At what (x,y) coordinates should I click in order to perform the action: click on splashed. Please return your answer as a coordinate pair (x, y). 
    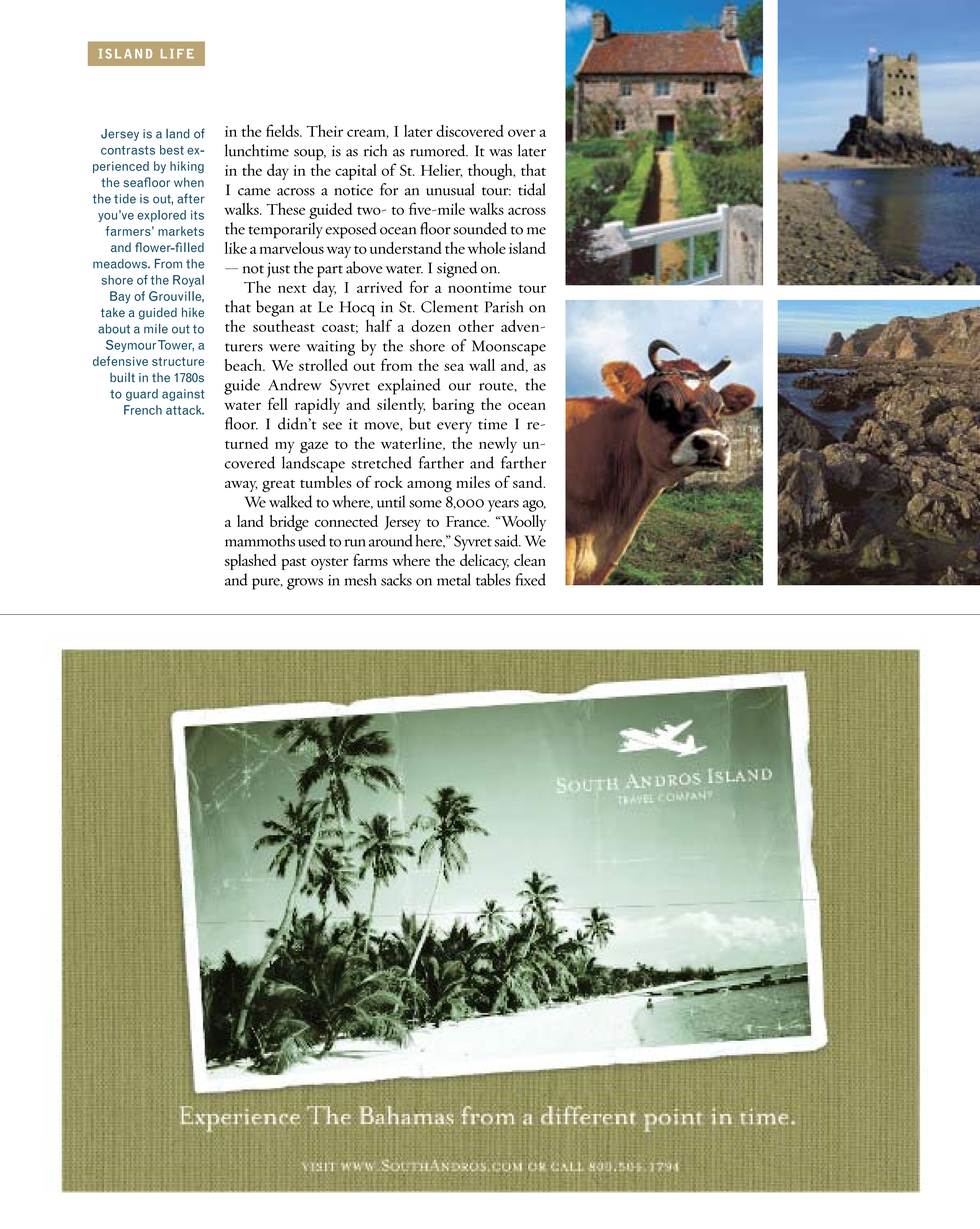
    Looking at the image, I should click on (250, 562).
